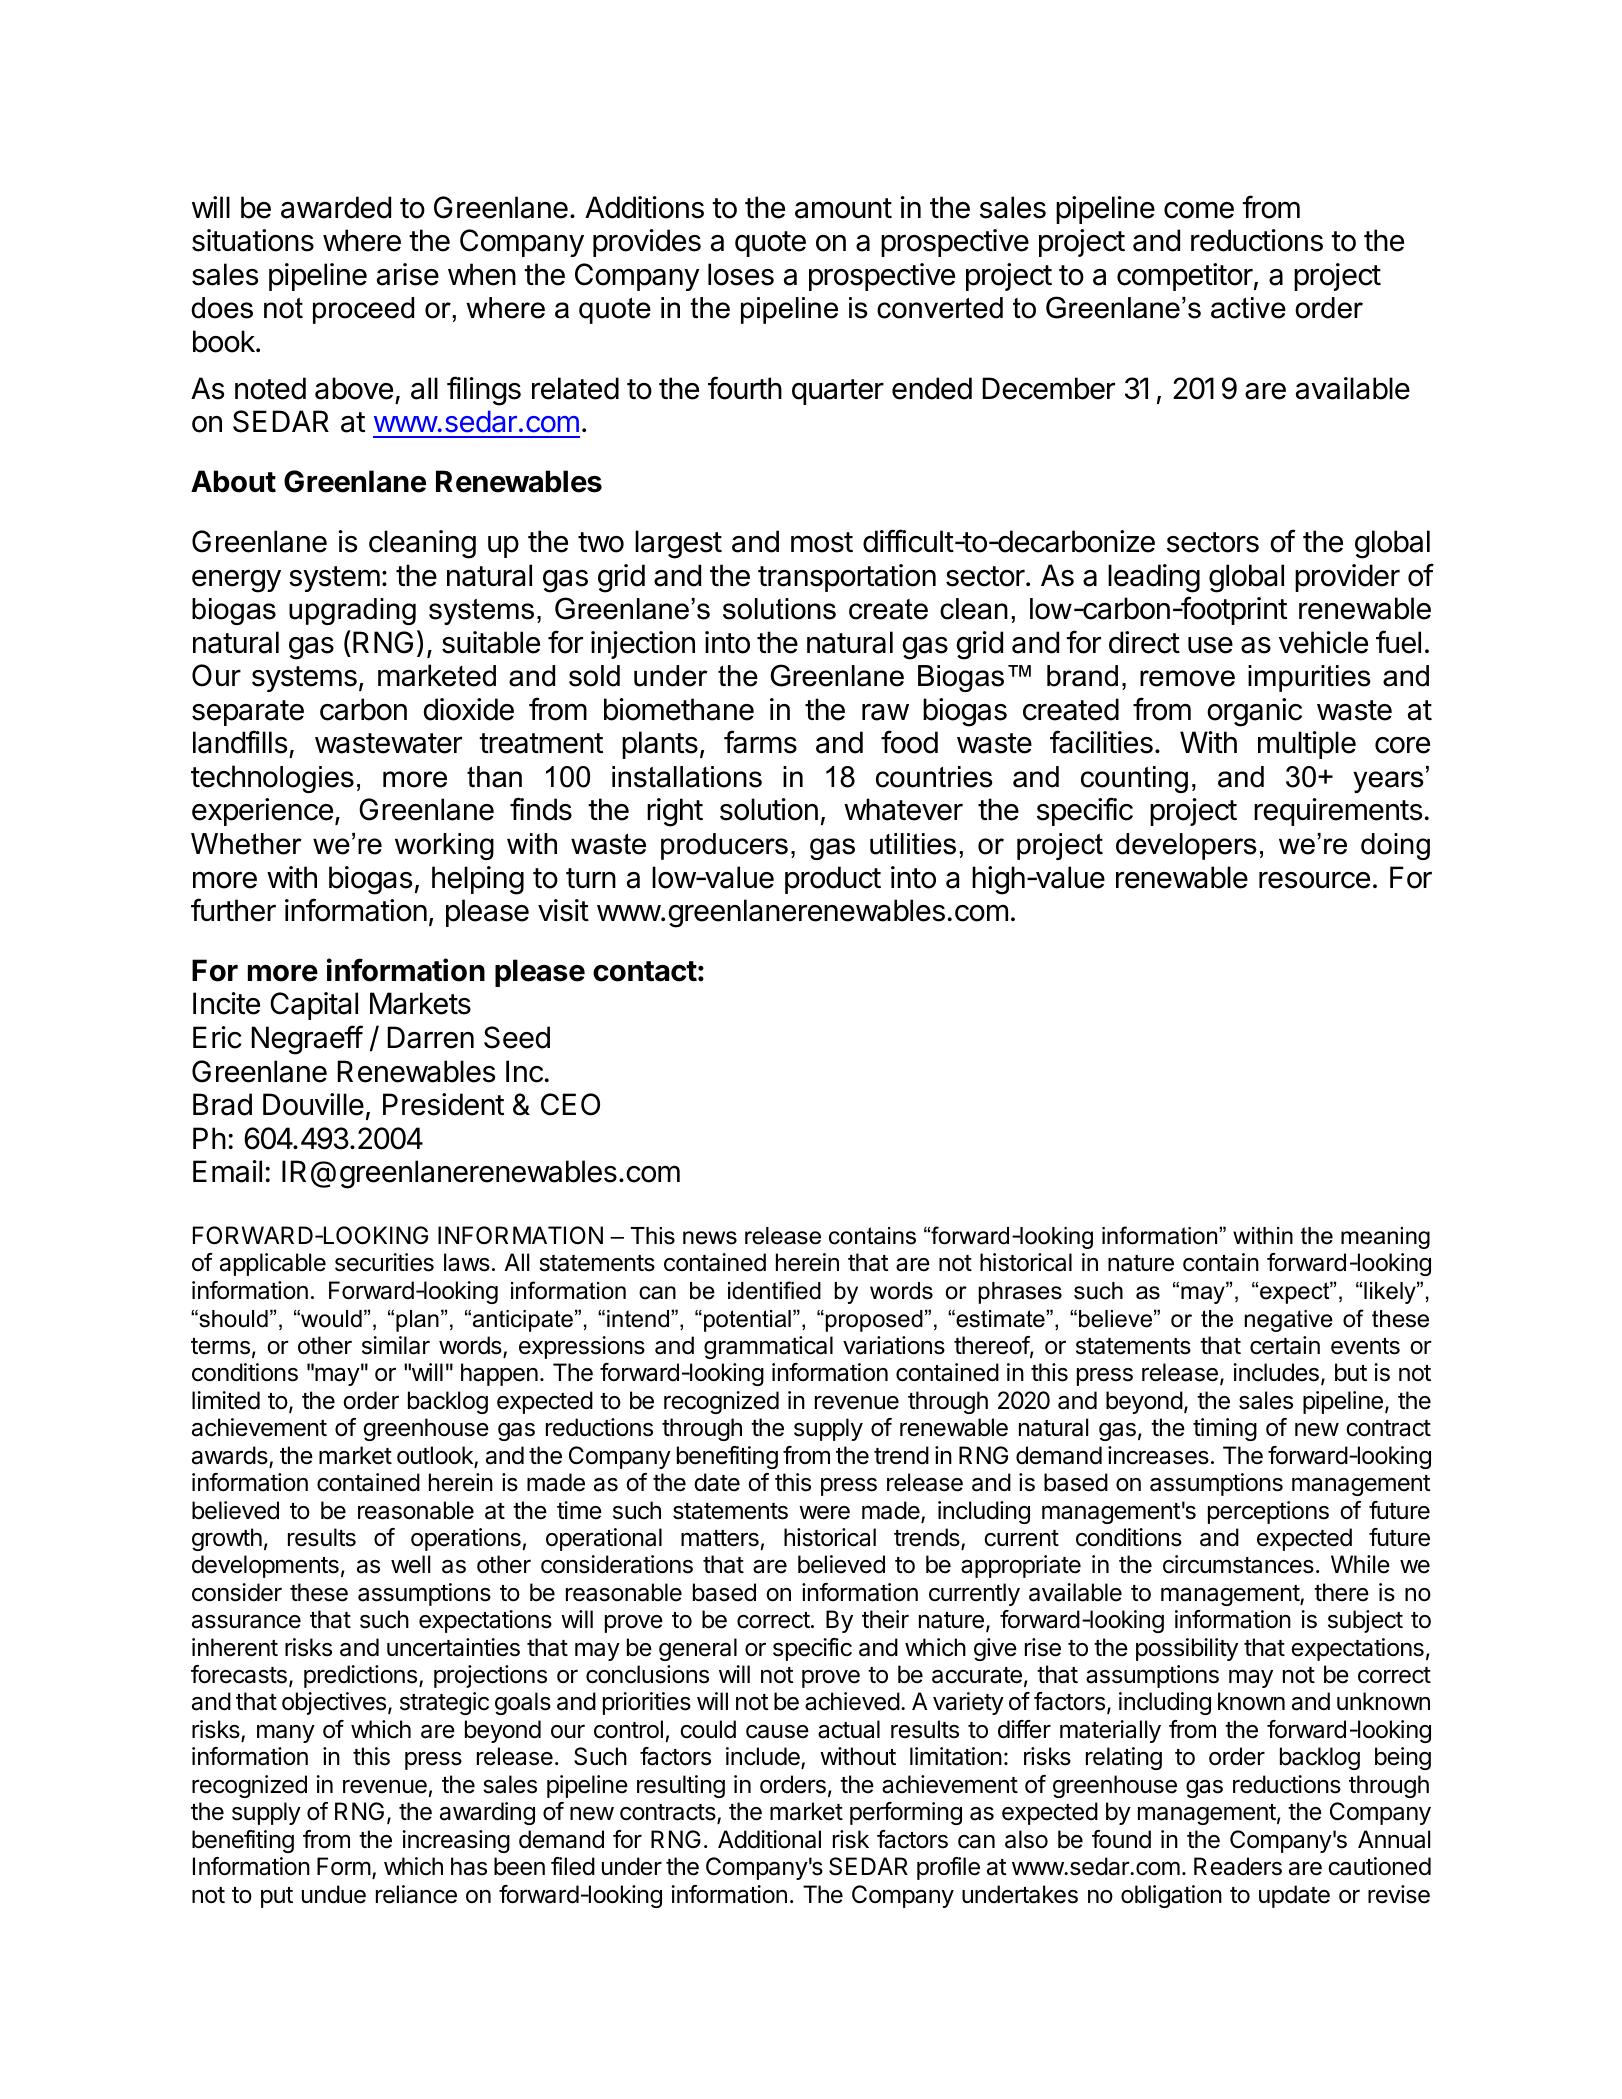 The image size is (1622, 2099). I want to click on proceed, so click(363, 310).
